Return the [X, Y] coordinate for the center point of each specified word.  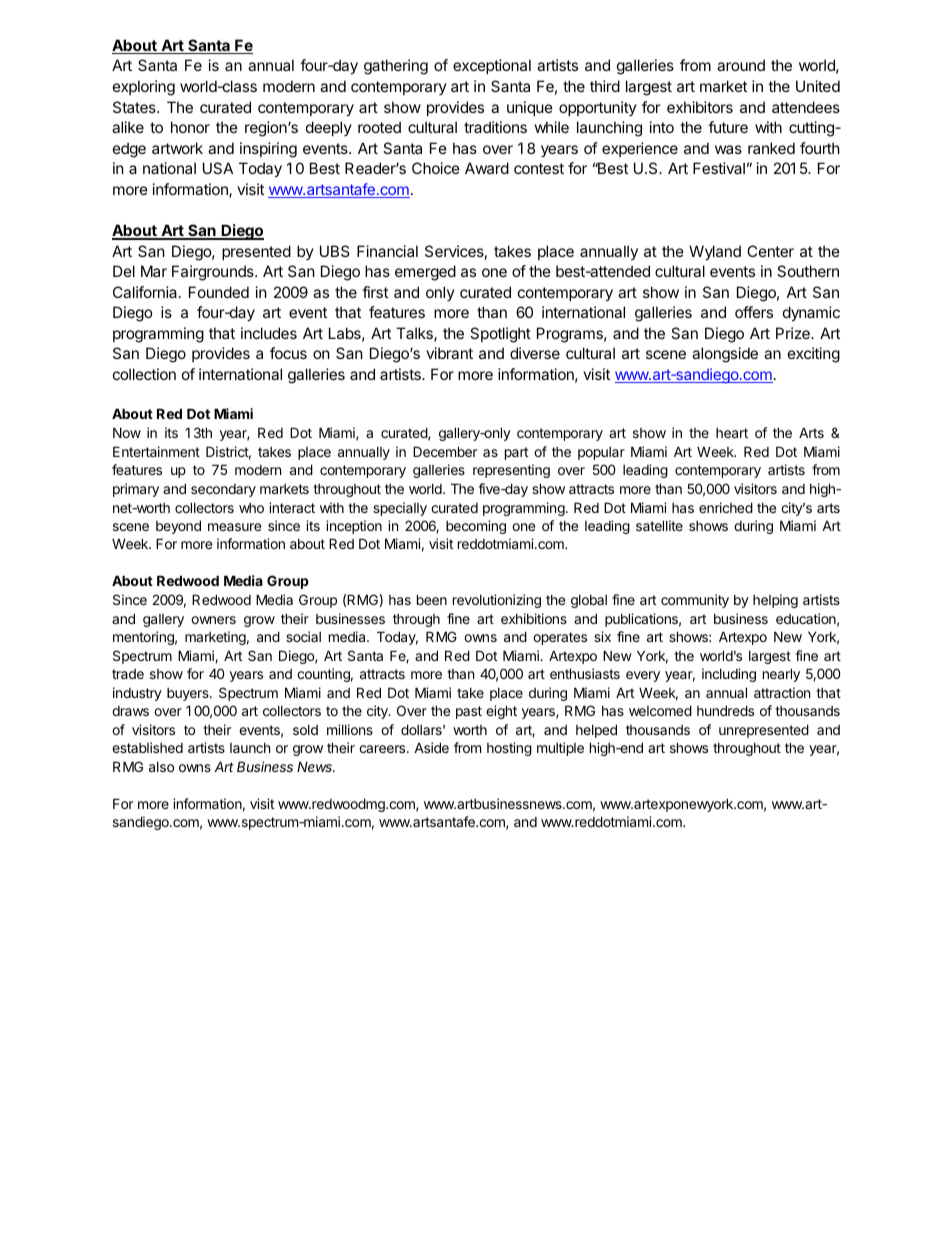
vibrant [449, 353]
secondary [223, 490]
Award [487, 168]
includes [269, 333]
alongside [725, 355]
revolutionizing [497, 601]
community [695, 601]
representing [511, 471]
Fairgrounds [214, 273]
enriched [726, 507]
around [741, 65]
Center [770, 251]
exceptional [492, 66]
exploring [144, 88]
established [147, 747]
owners [213, 620]
